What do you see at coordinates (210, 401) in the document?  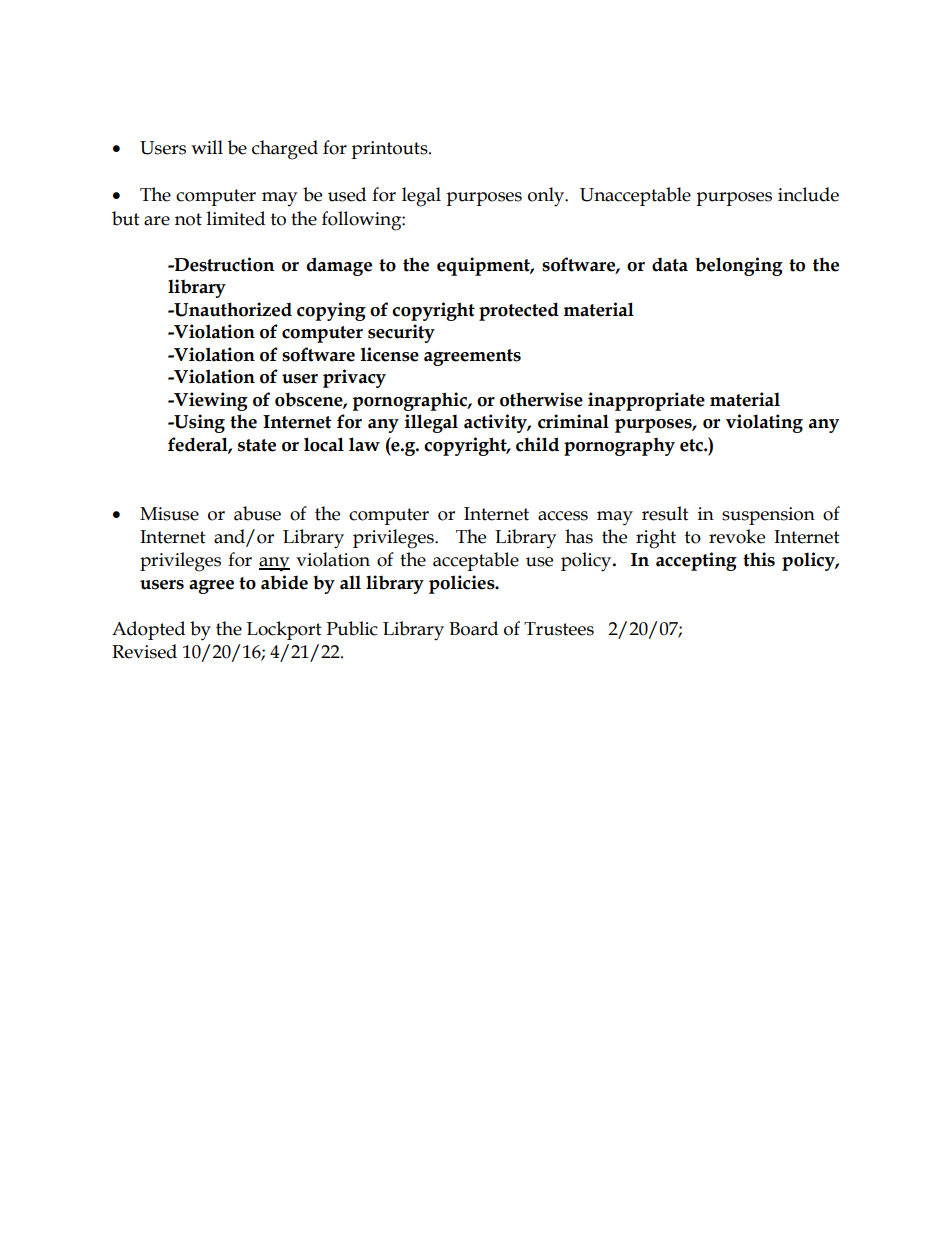 I see `Viewing` at bounding box center [210, 401].
